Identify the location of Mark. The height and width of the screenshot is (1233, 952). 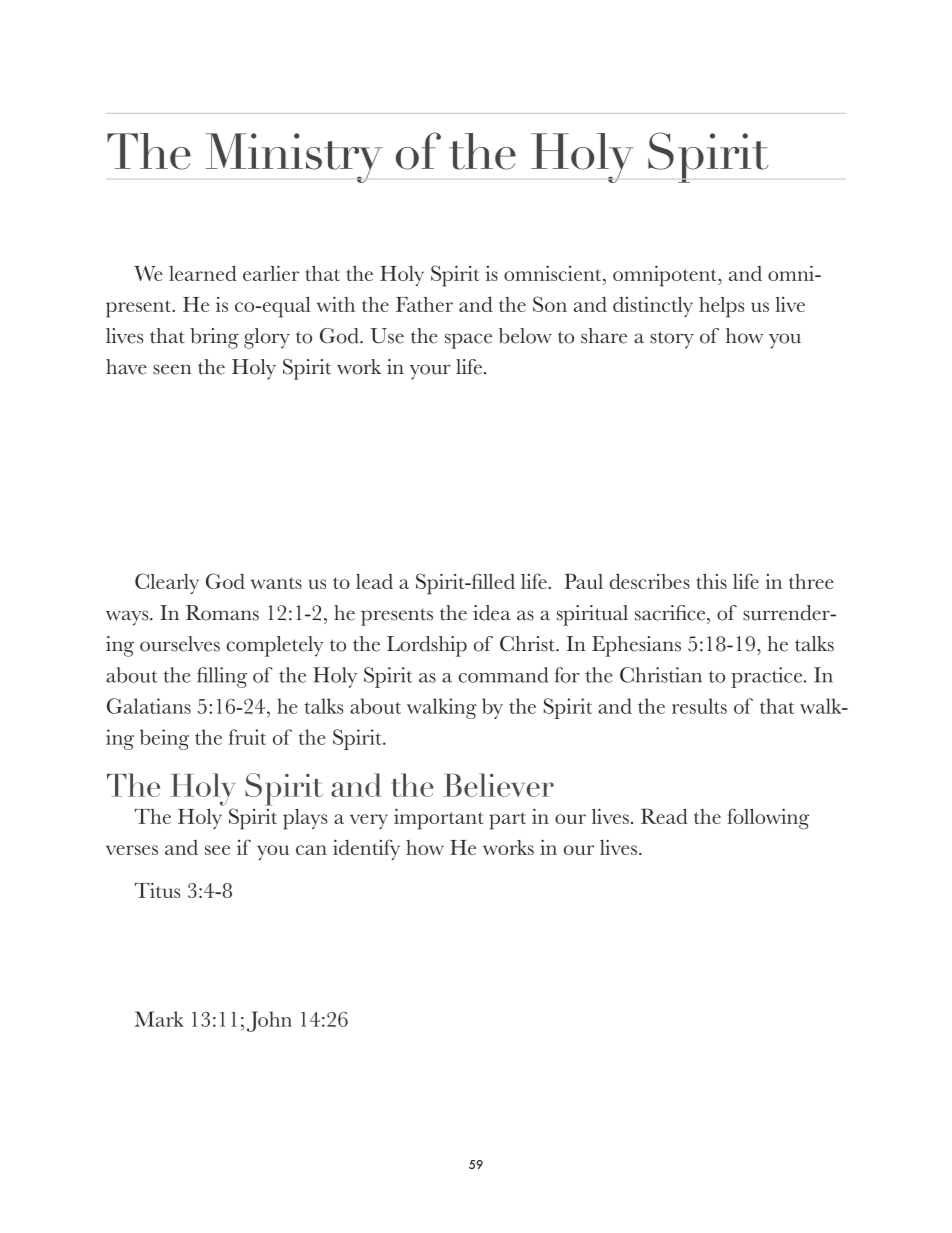
(159, 1019).
